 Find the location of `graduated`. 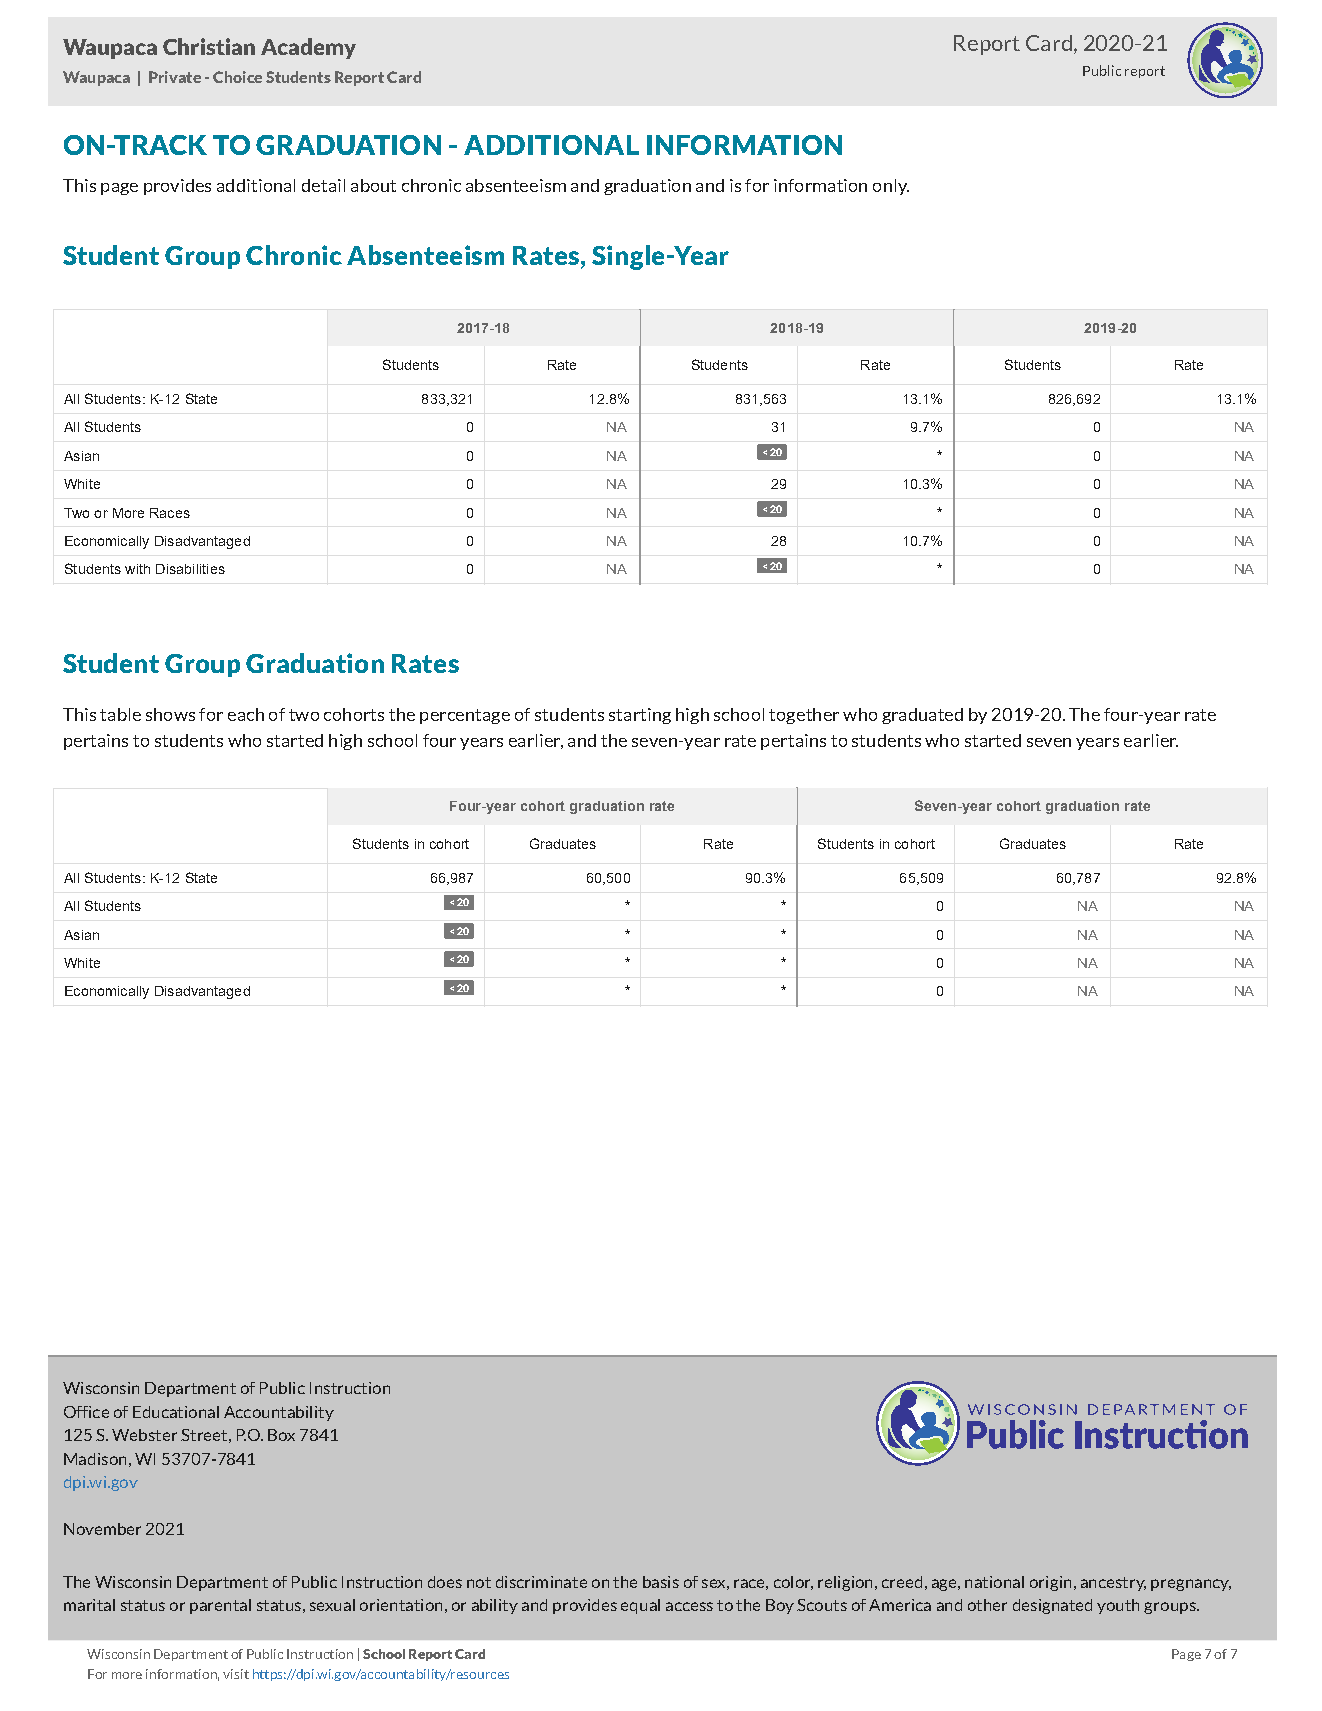

graduated is located at coordinates (922, 716).
